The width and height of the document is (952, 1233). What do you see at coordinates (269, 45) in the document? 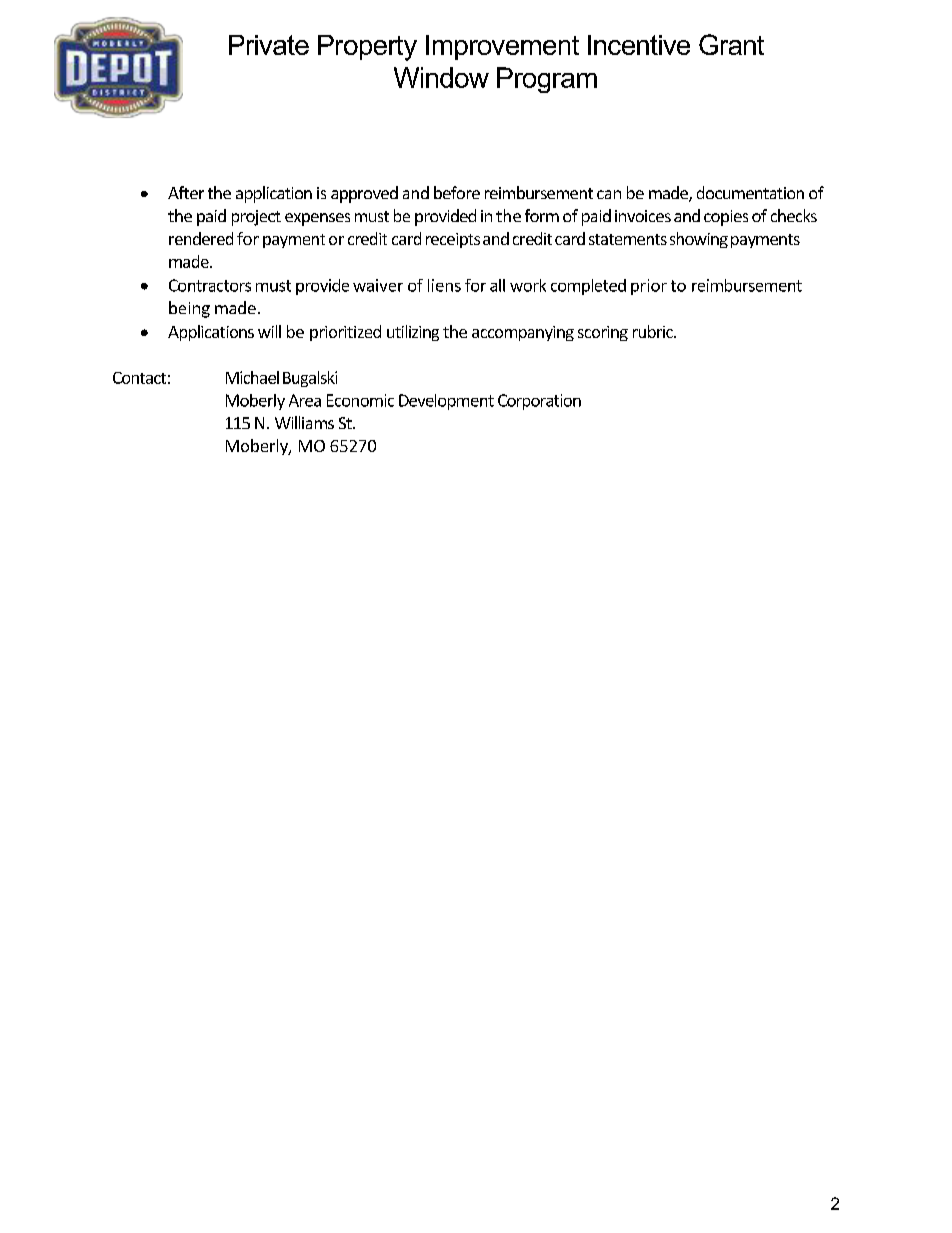
I see `Private` at bounding box center [269, 45].
